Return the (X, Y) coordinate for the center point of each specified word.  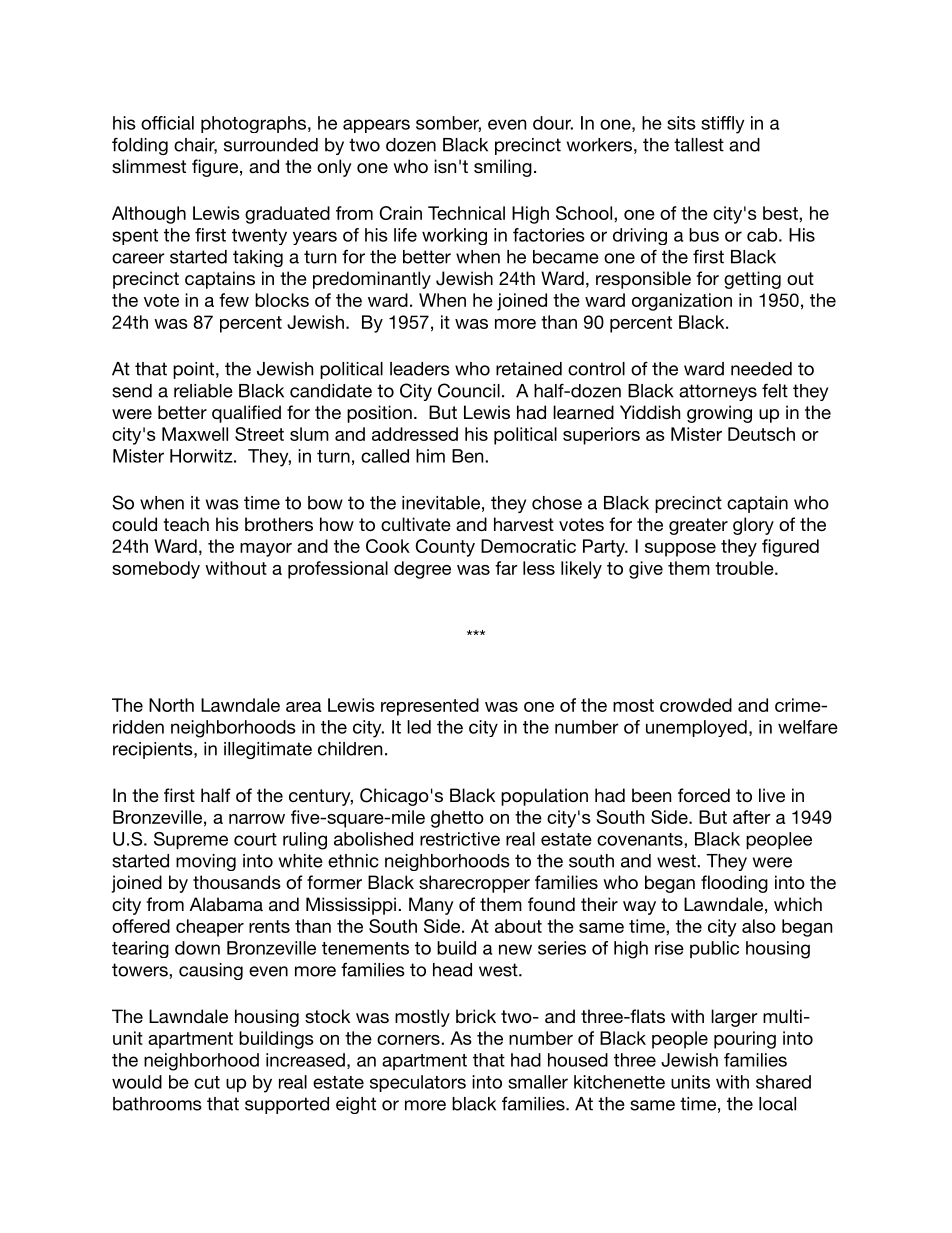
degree (422, 570)
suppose (680, 550)
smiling (503, 168)
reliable (203, 391)
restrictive (460, 839)
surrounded (271, 145)
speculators (418, 1083)
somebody (156, 570)
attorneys (718, 392)
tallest (699, 145)
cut (207, 1082)
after (752, 817)
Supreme (191, 840)
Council (469, 390)
